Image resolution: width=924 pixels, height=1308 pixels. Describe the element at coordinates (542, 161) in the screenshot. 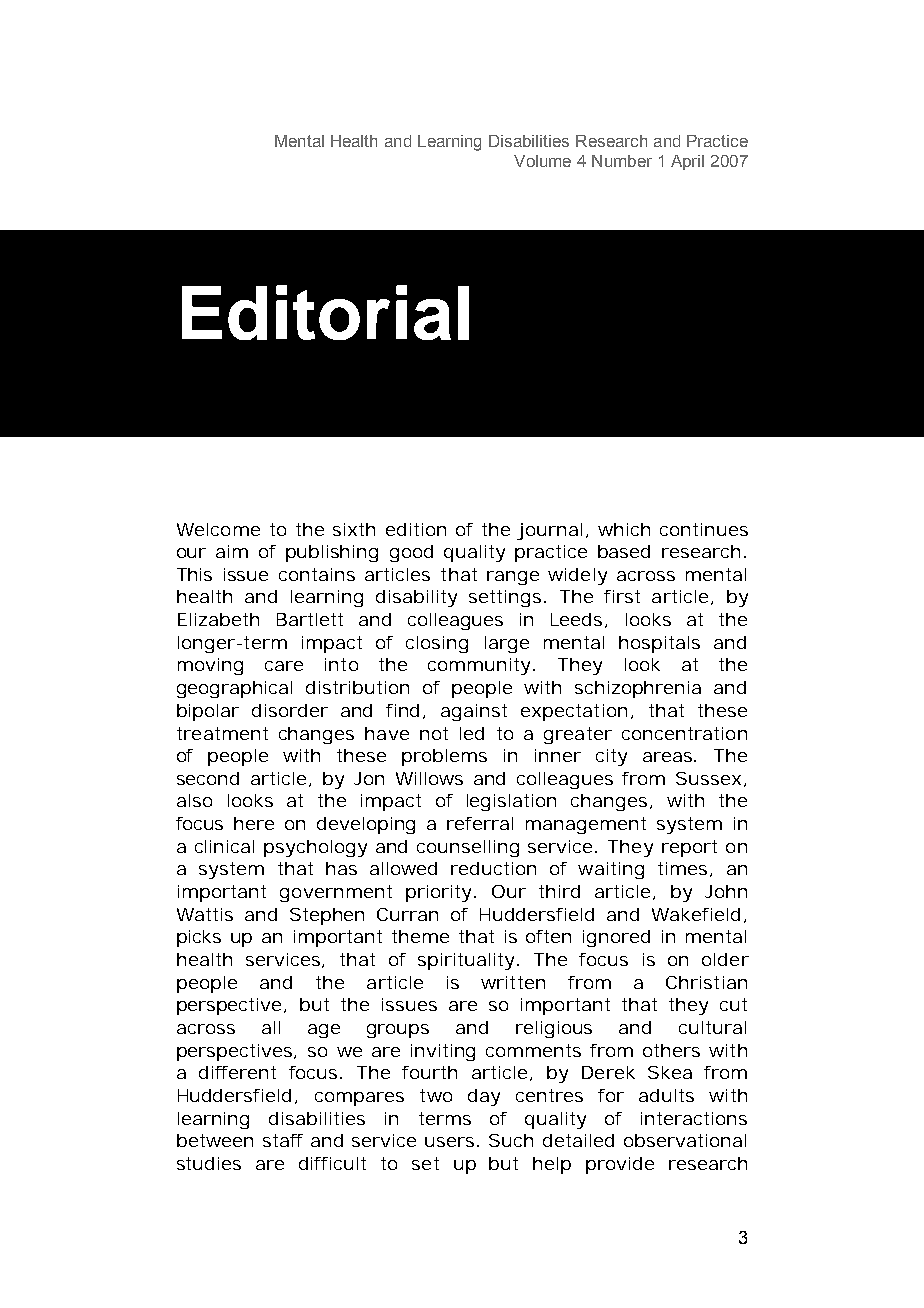

I see `Volume` at that location.
